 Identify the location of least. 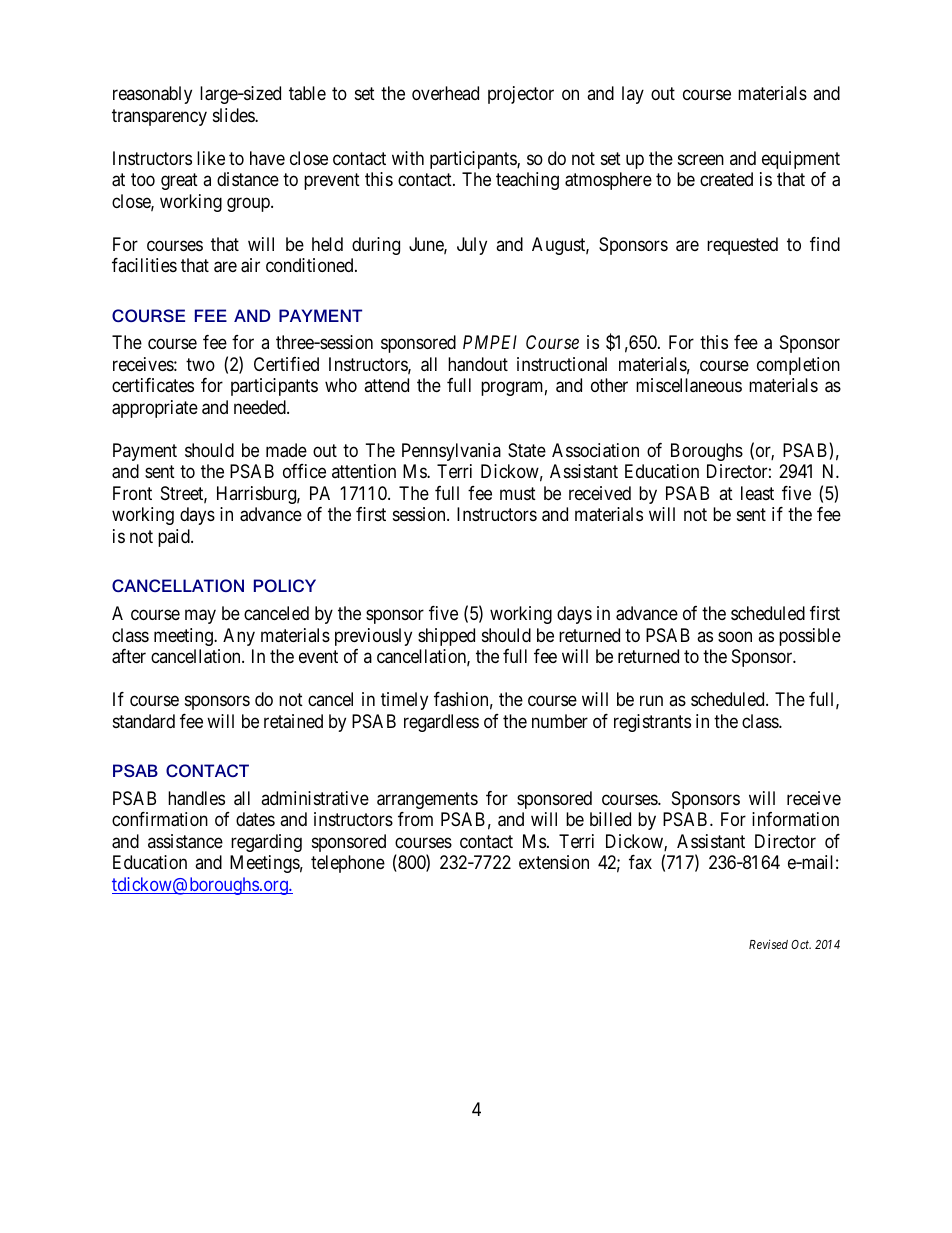
(757, 493).
